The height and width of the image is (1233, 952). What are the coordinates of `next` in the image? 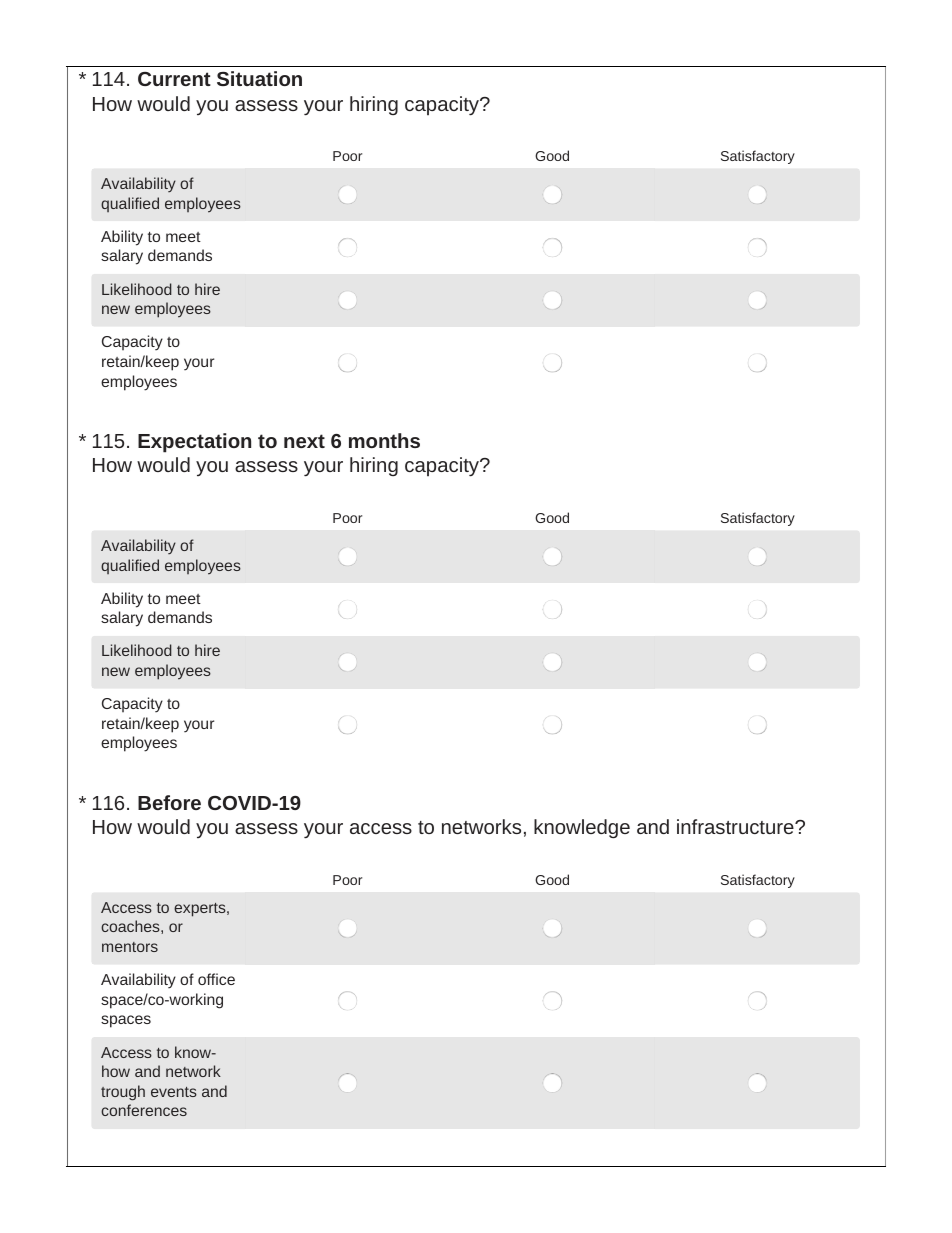 It's located at (304, 441).
